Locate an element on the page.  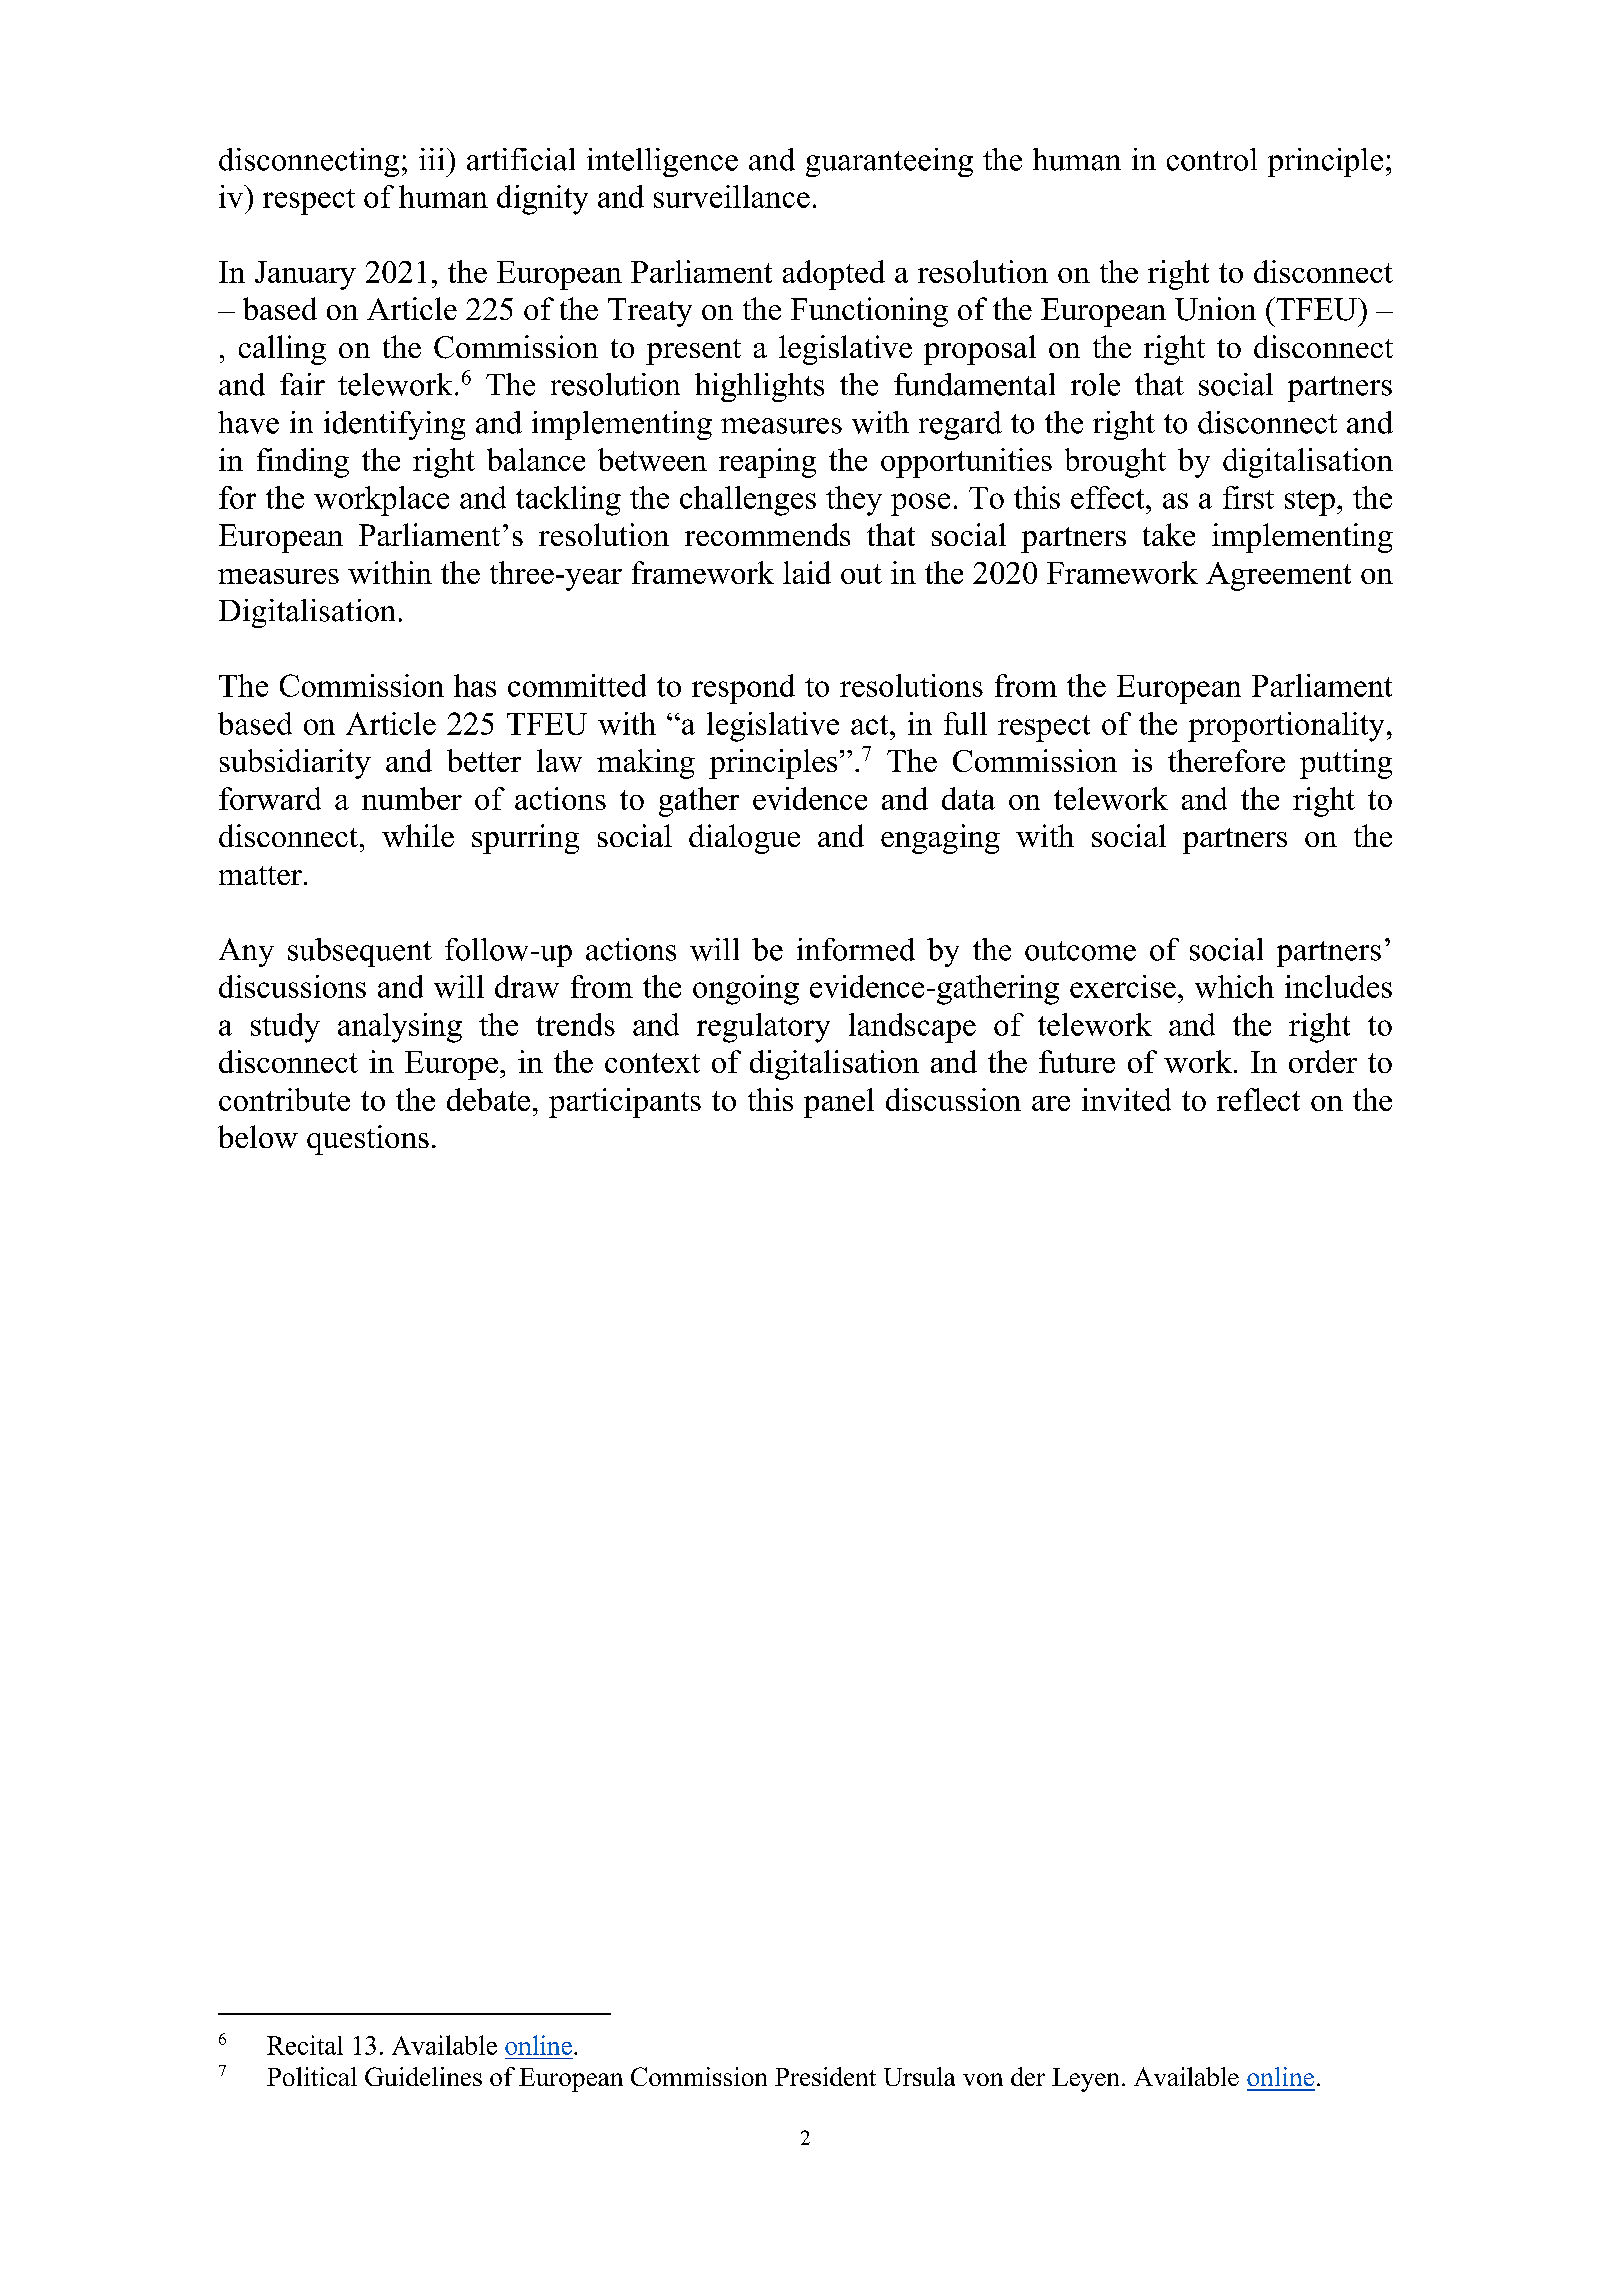
questions is located at coordinates (368, 1140).
